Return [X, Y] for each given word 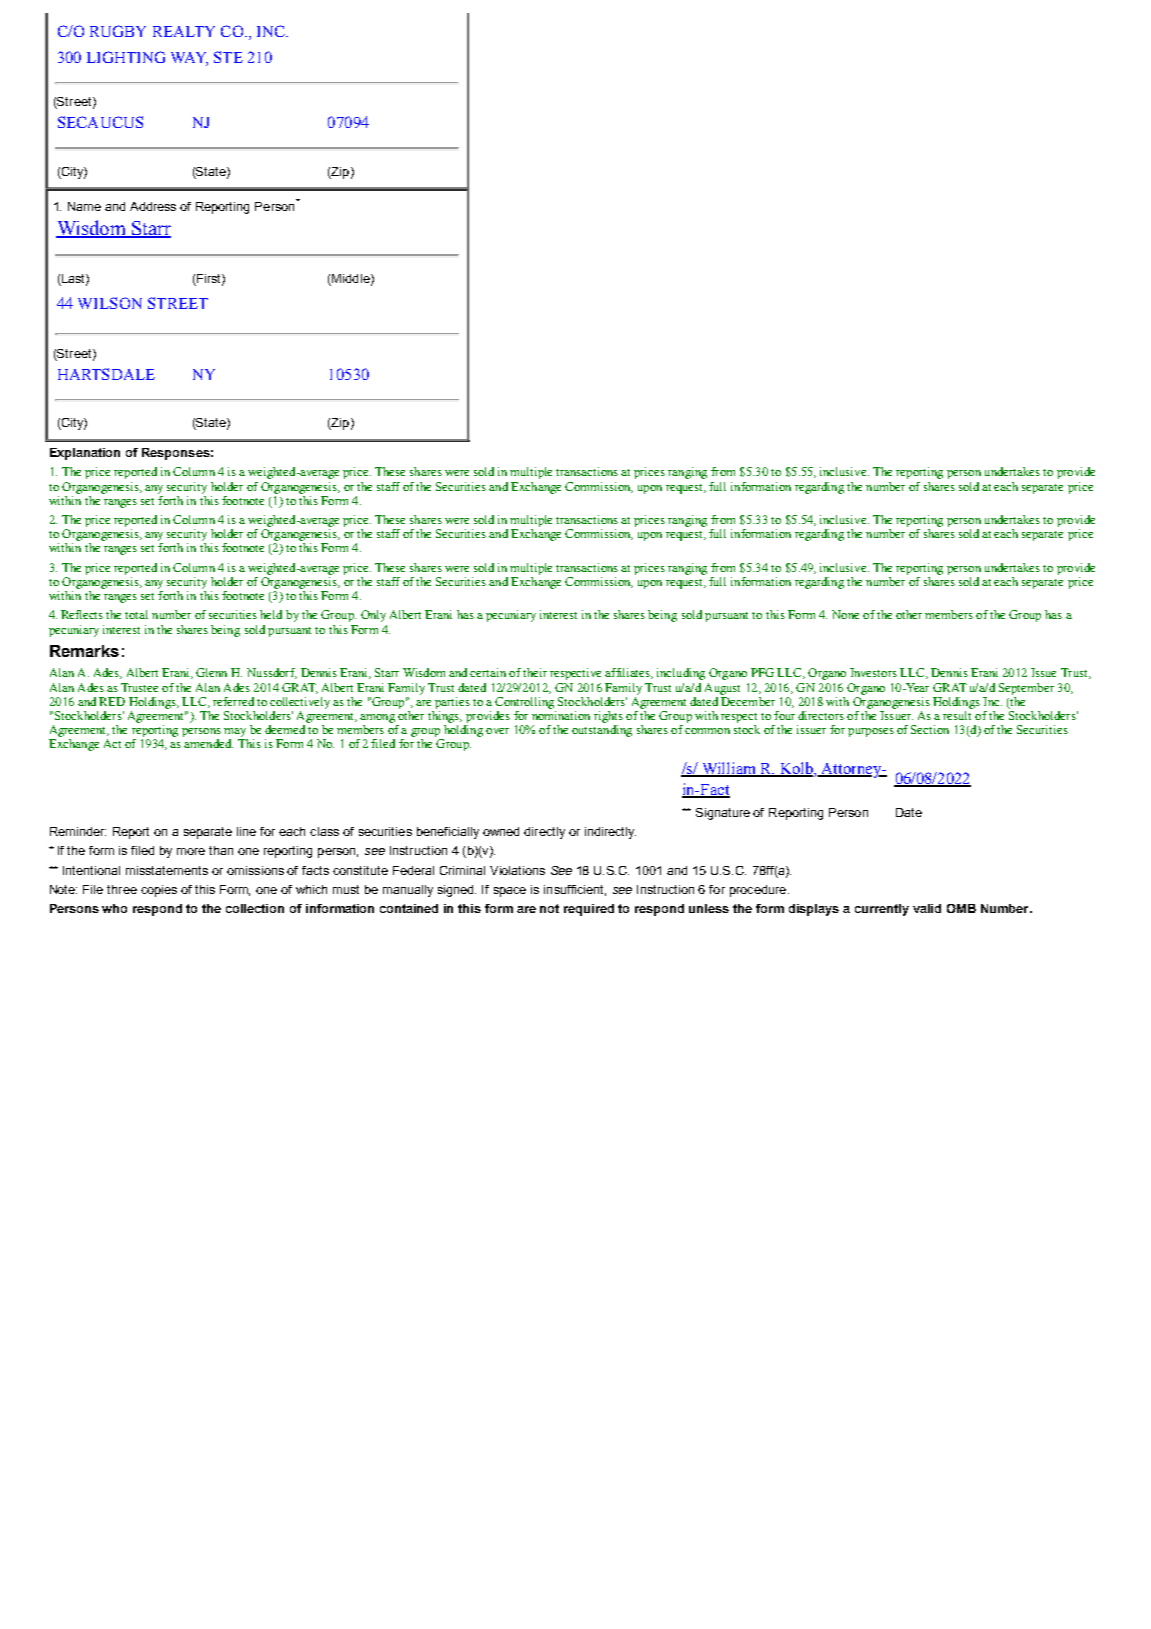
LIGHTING [126, 57]
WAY [189, 58]
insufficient [575, 890]
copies [159, 891]
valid [927, 908]
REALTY [184, 31]
